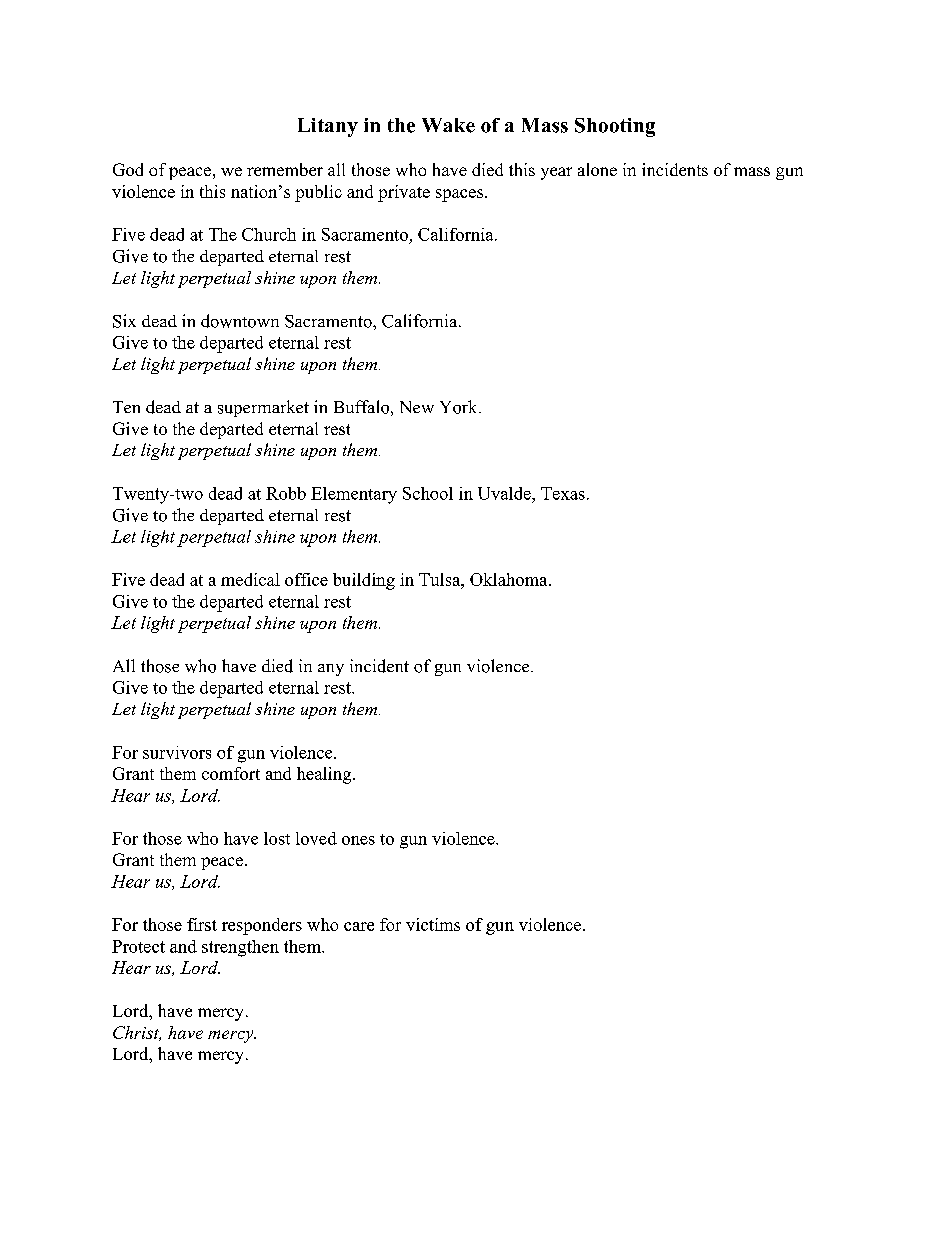  I want to click on care, so click(359, 926).
